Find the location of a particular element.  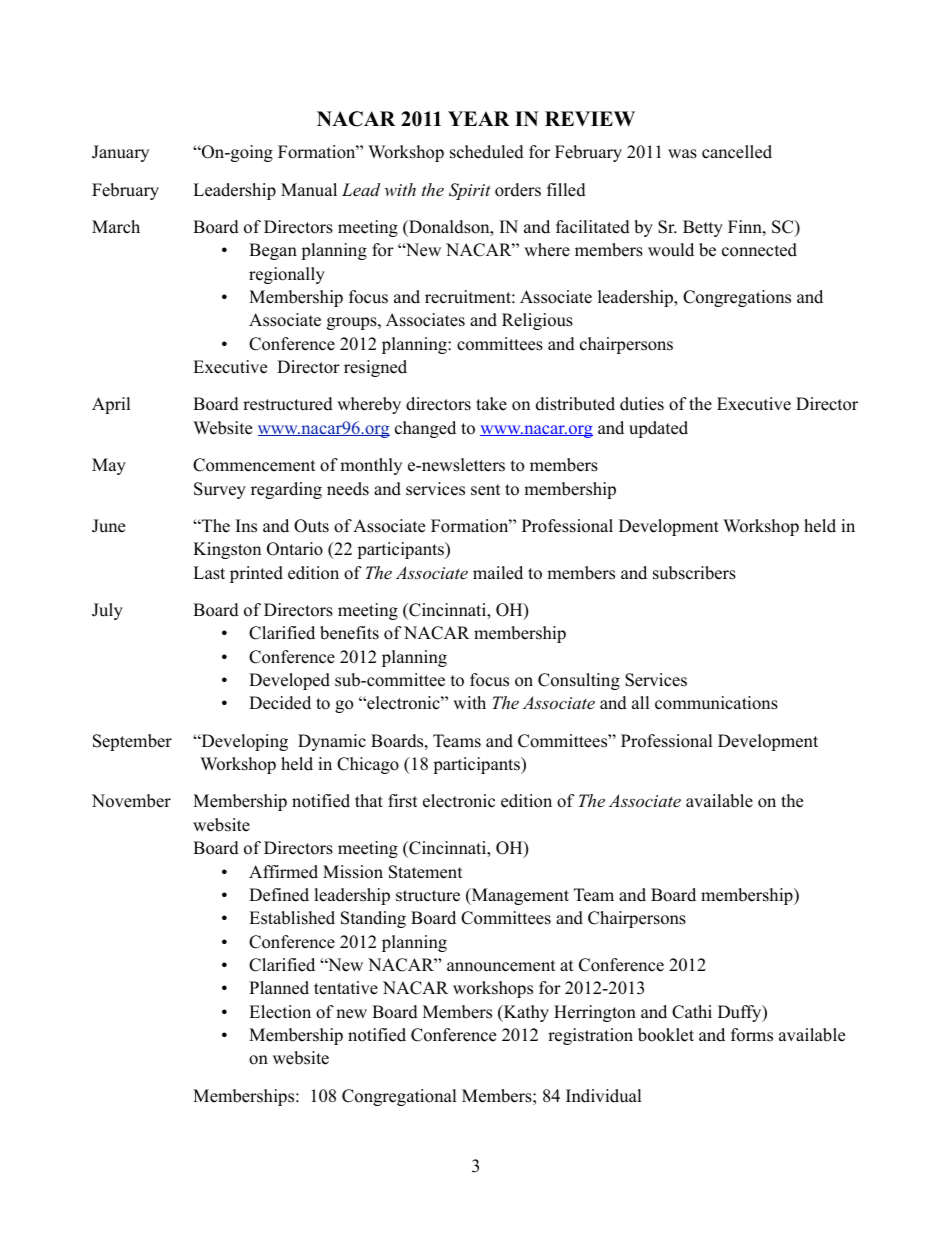

Last is located at coordinates (209, 573).
